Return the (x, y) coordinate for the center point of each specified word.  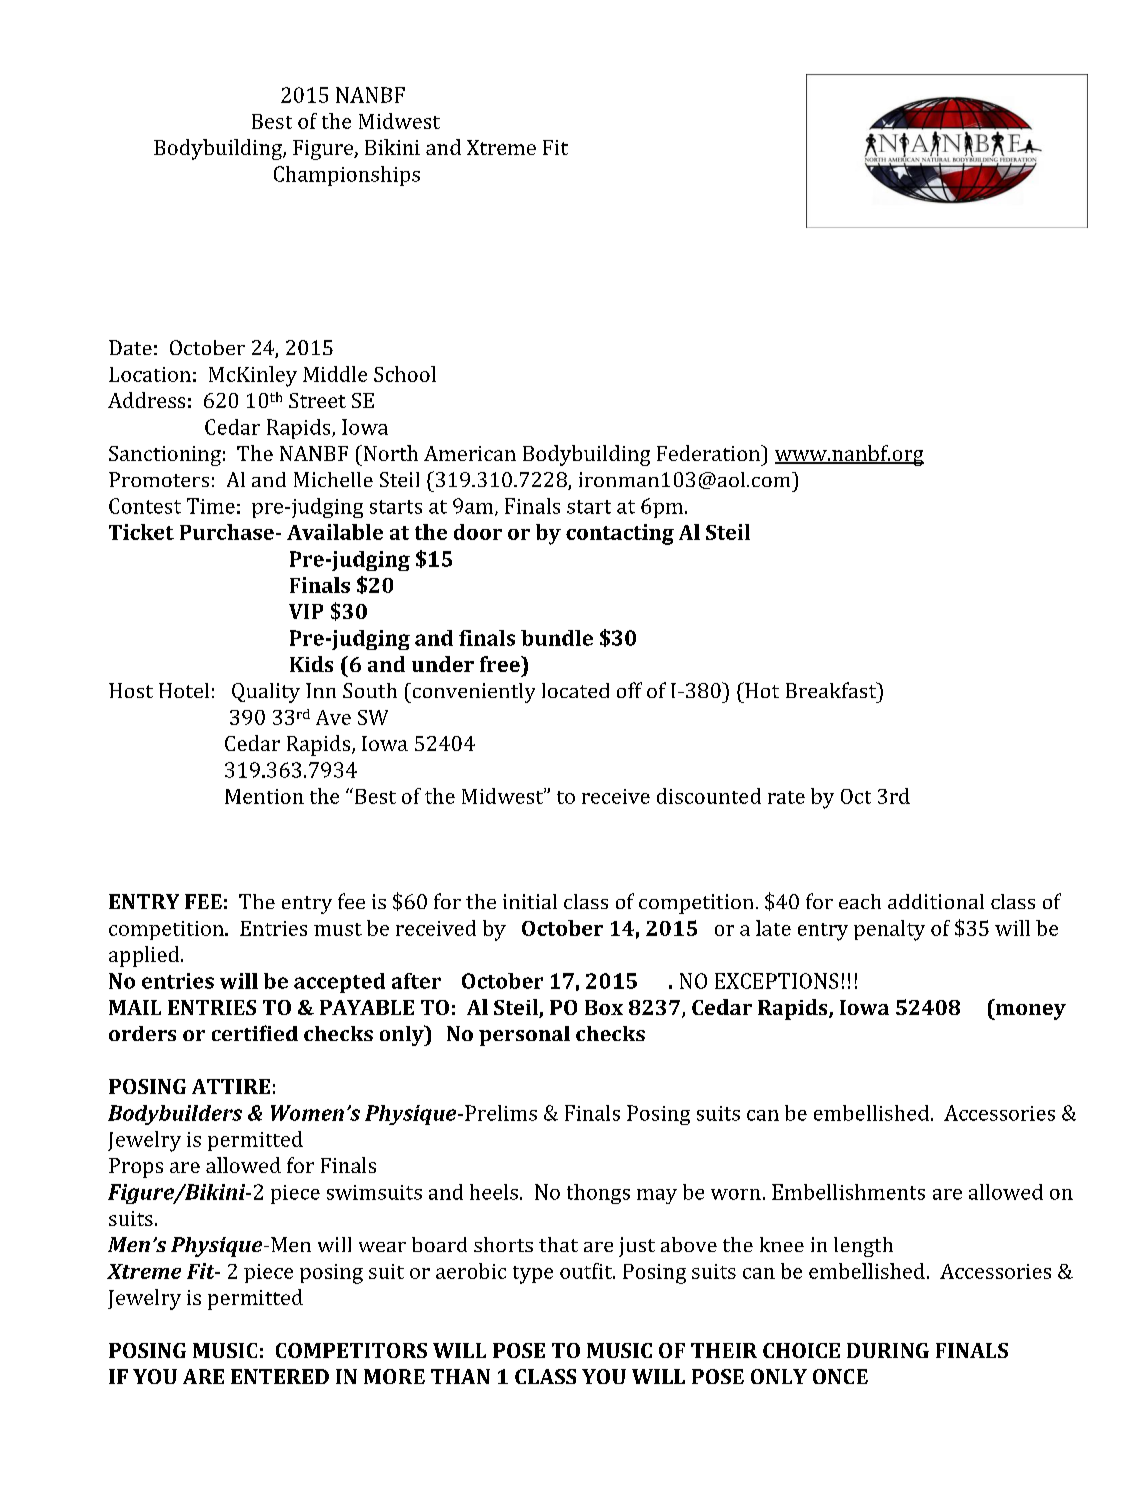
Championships (347, 176)
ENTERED (280, 1376)
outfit (587, 1271)
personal (524, 1036)
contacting (620, 534)
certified (255, 1033)
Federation (709, 453)
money (1030, 1012)
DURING (888, 1350)
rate (786, 797)
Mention (264, 796)
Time (211, 506)
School (405, 374)
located (575, 690)
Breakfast (832, 690)
